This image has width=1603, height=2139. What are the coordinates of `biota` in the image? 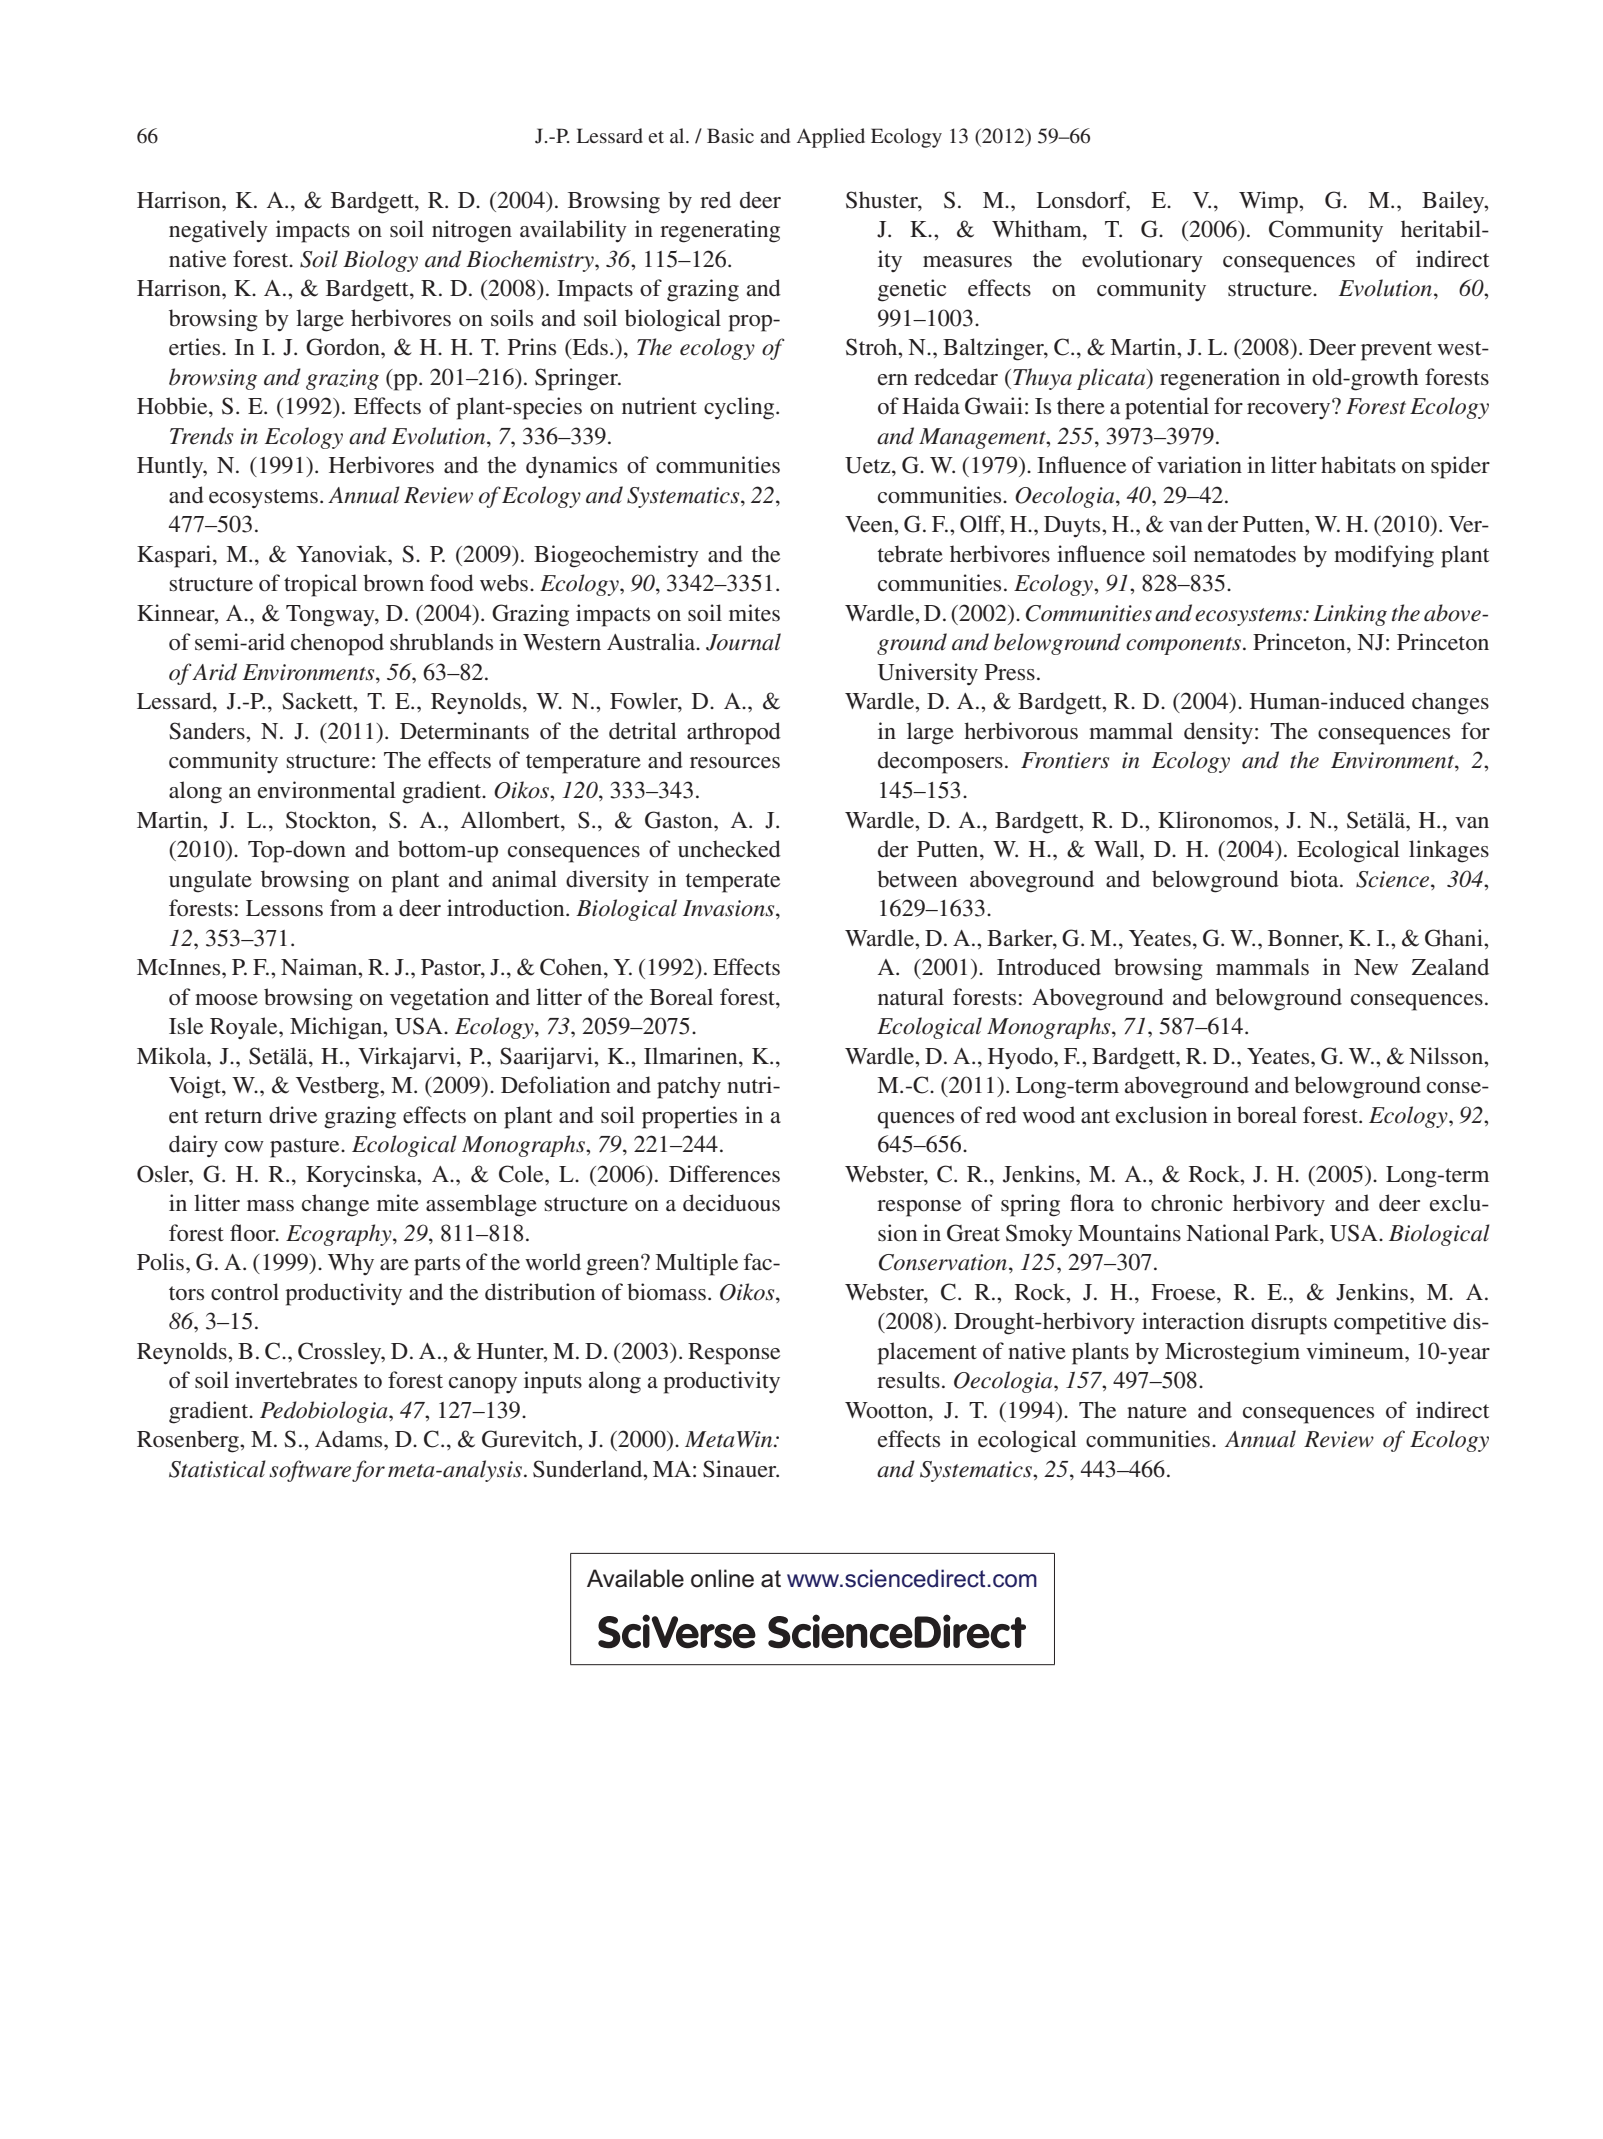 It's located at (1315, 879).
